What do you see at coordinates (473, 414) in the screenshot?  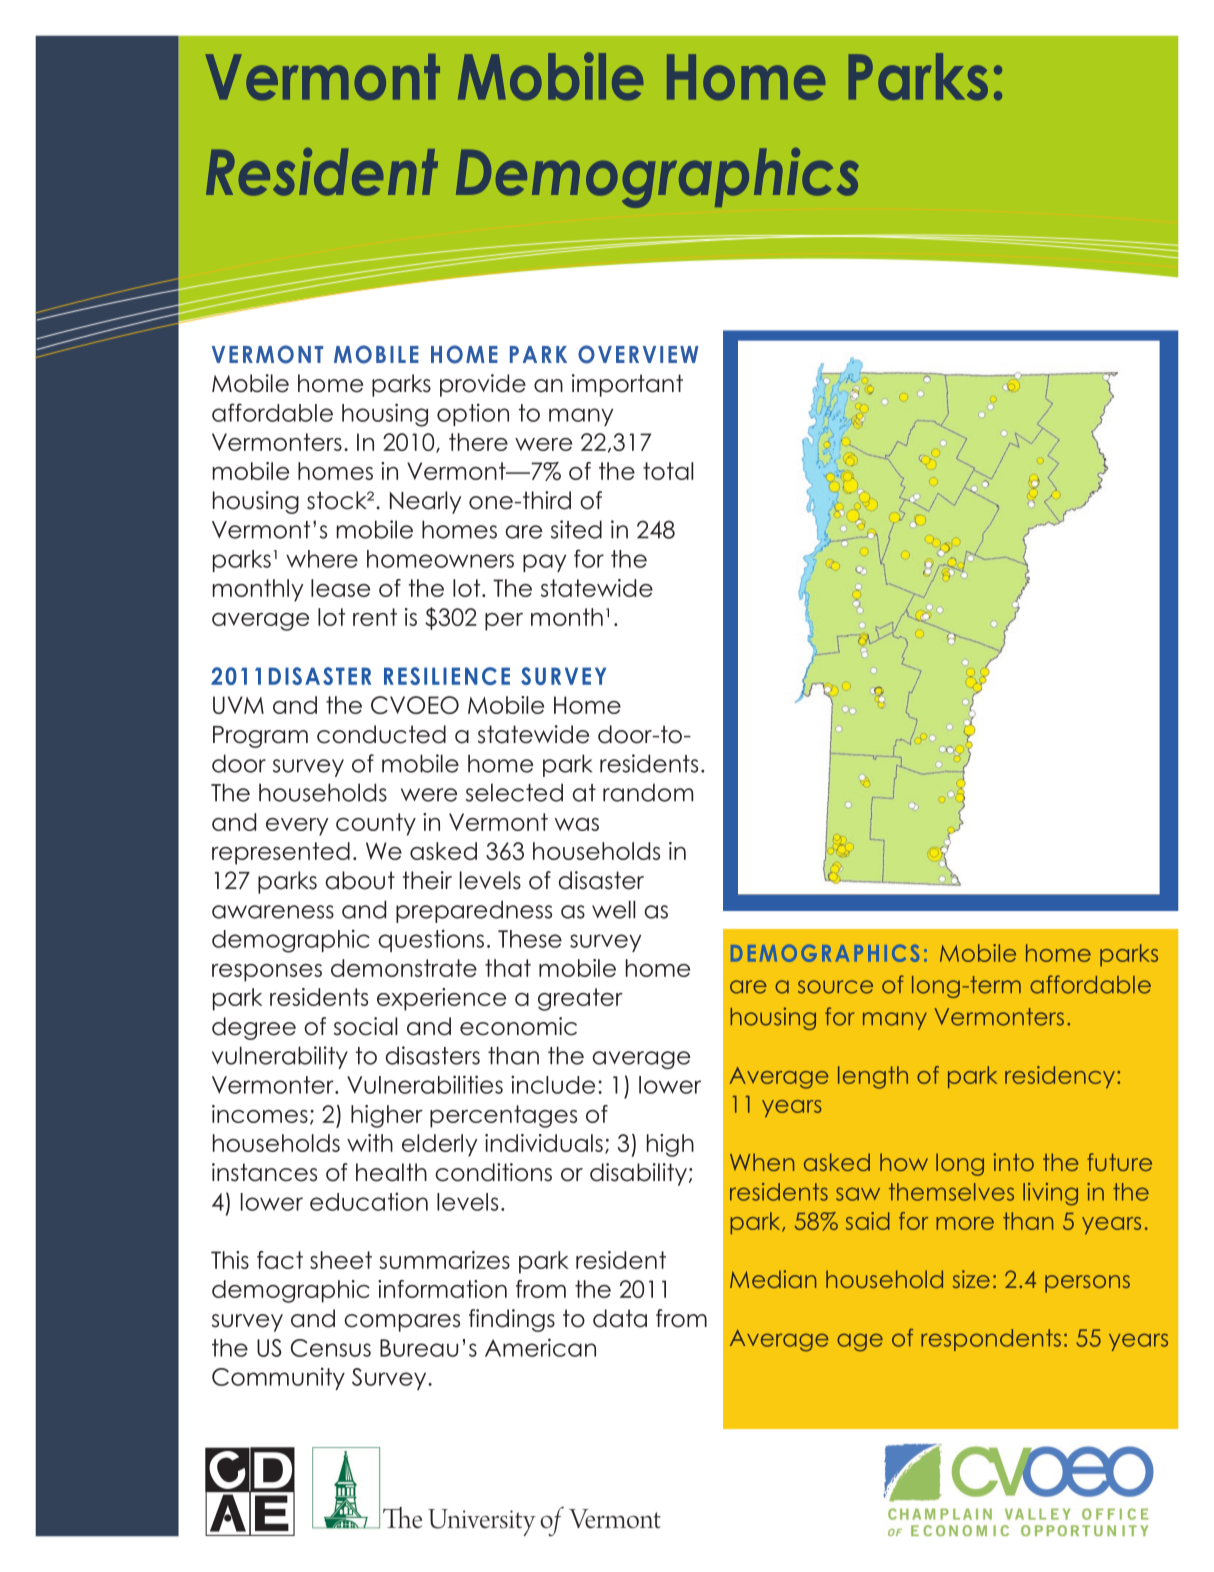 I see `option` at bounding box center [473, 414].
